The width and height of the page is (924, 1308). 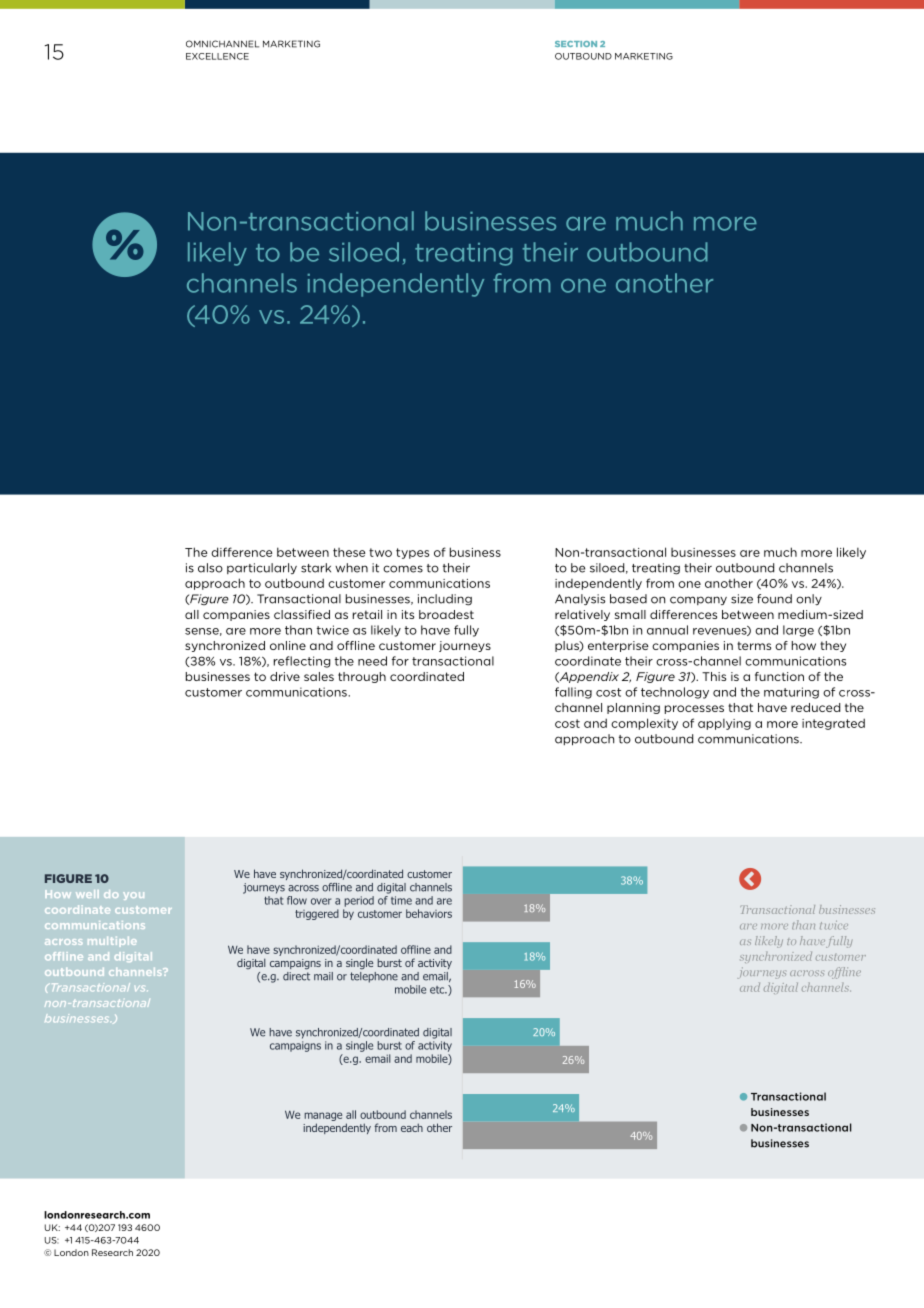 What do you see at coordinates (217, 56) in the page?
I see `EXCELLENCE` at bounding box center [217, 56].
